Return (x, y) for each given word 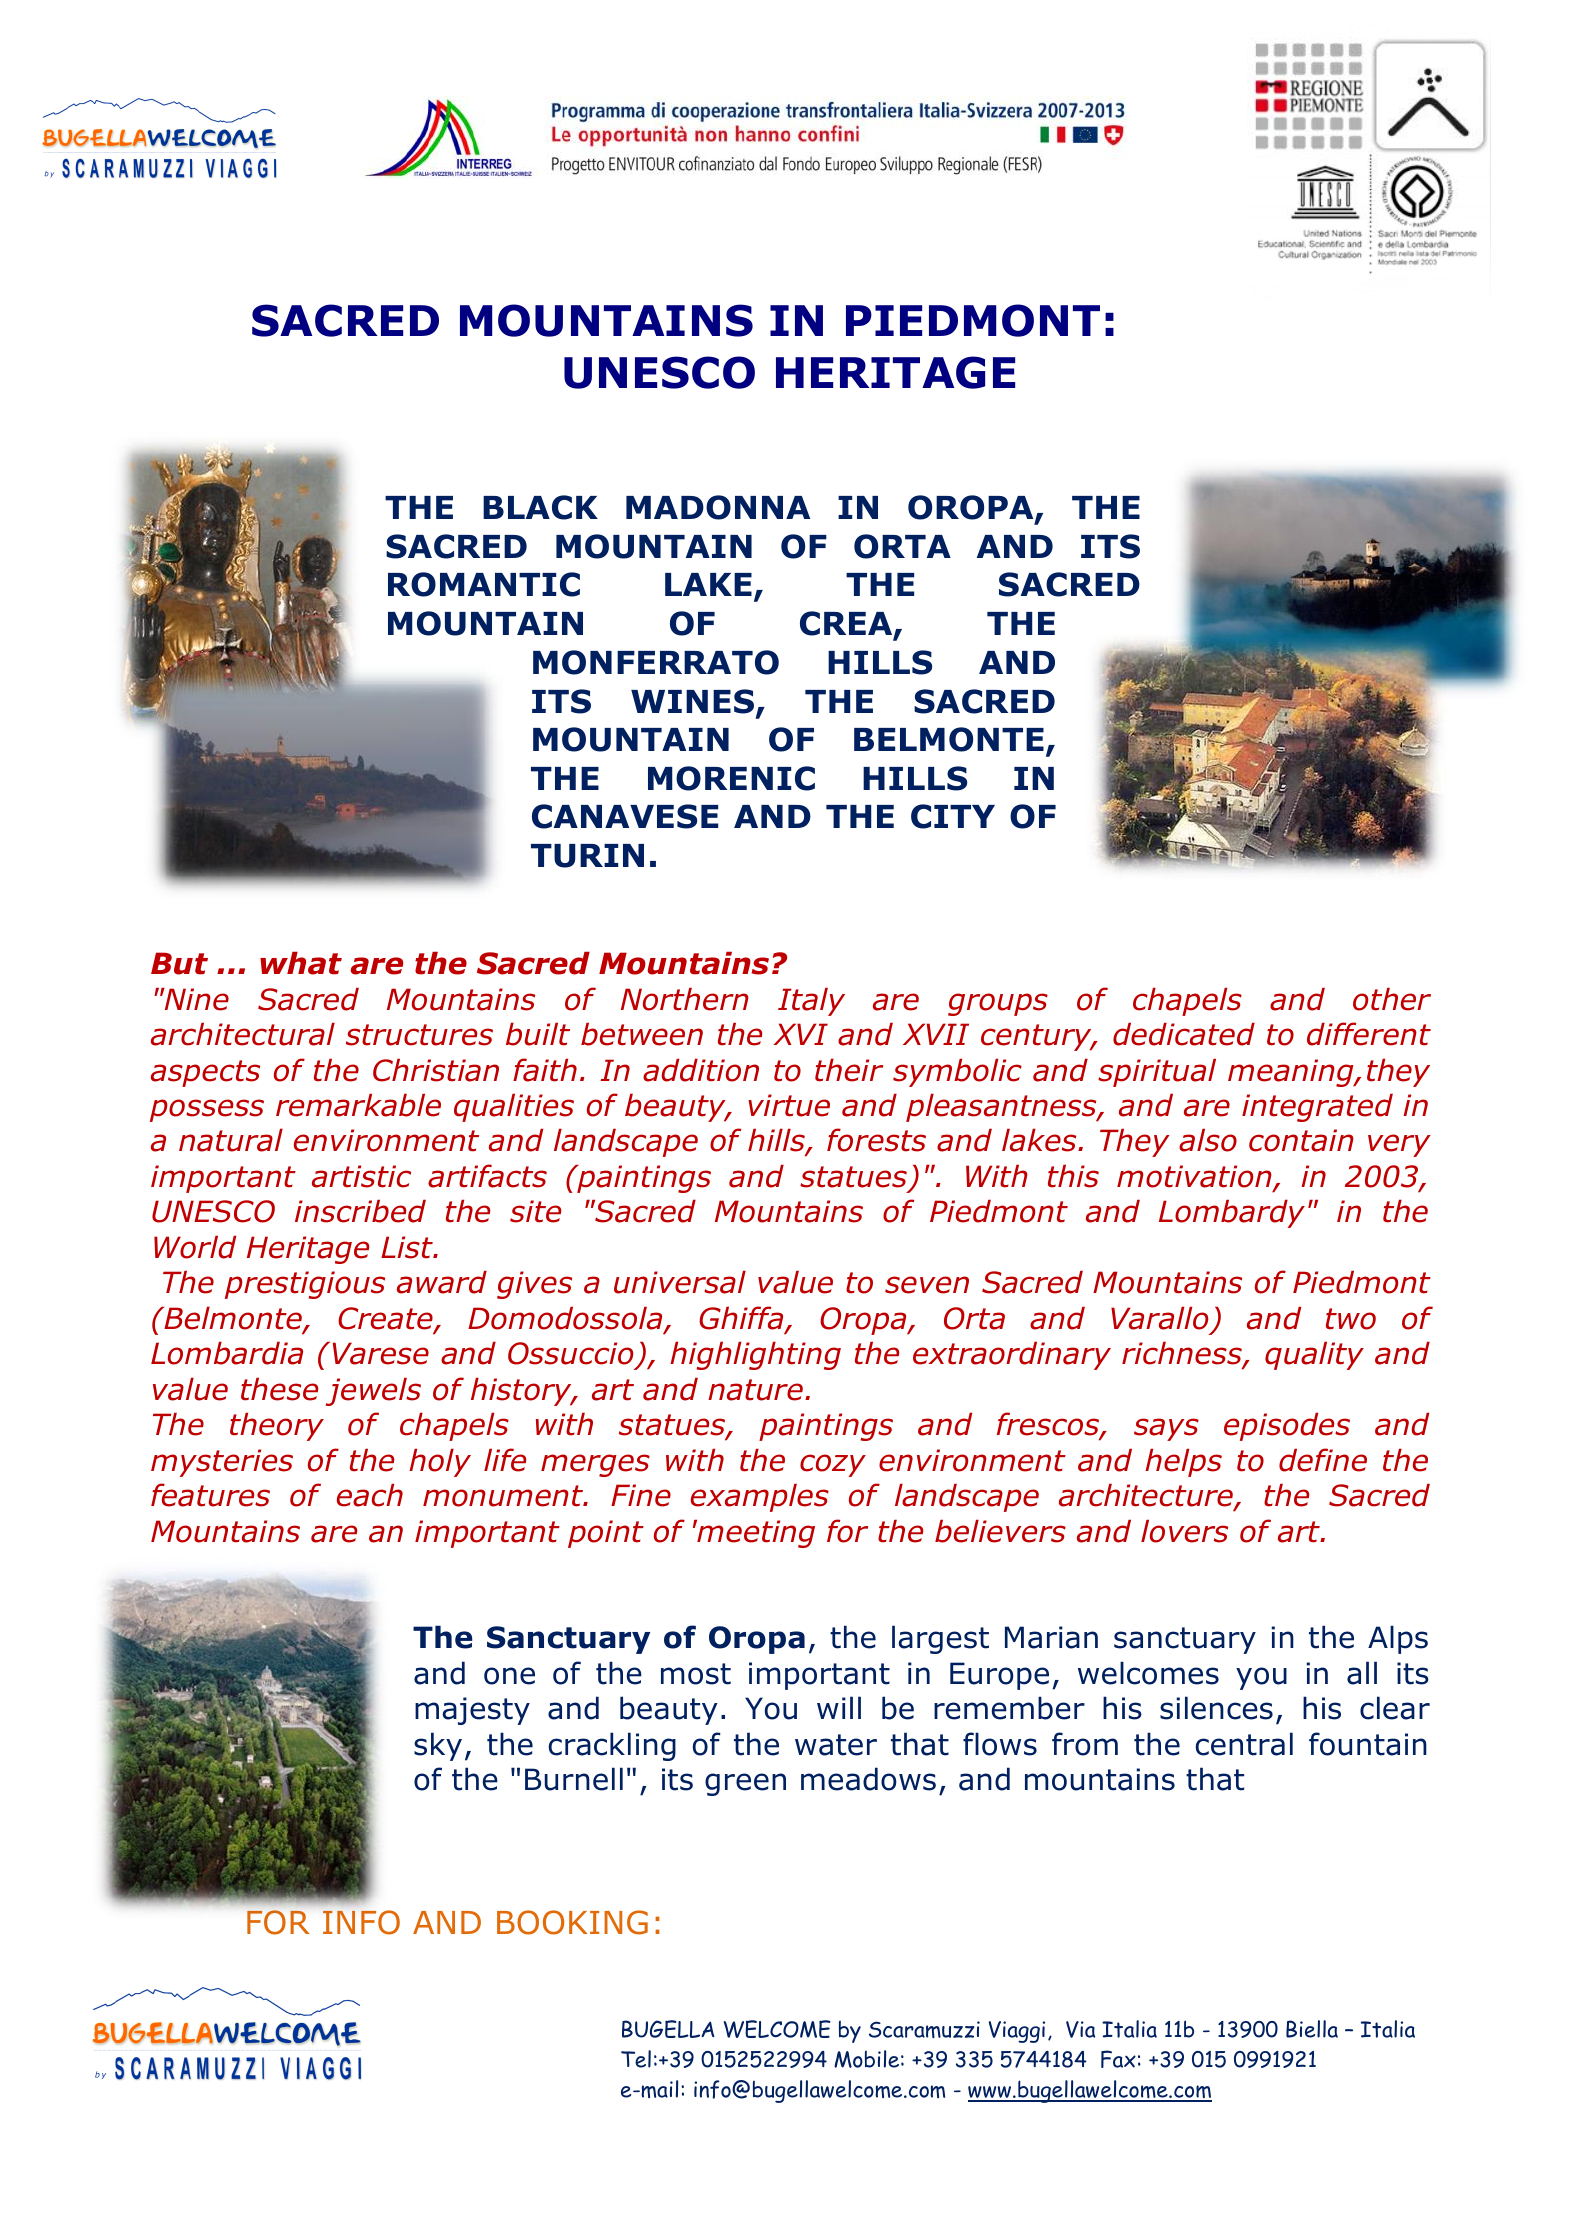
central (1244, 1744)
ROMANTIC (484, 584)
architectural (243, 1034)
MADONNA (718, 507)
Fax (1118, 2059)
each (370, 1495)
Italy (811, 1002)
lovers (1184, 1531)
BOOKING (572, 1922)
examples (760, 1498)
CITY (953, 816)
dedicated (1184, 1034)
